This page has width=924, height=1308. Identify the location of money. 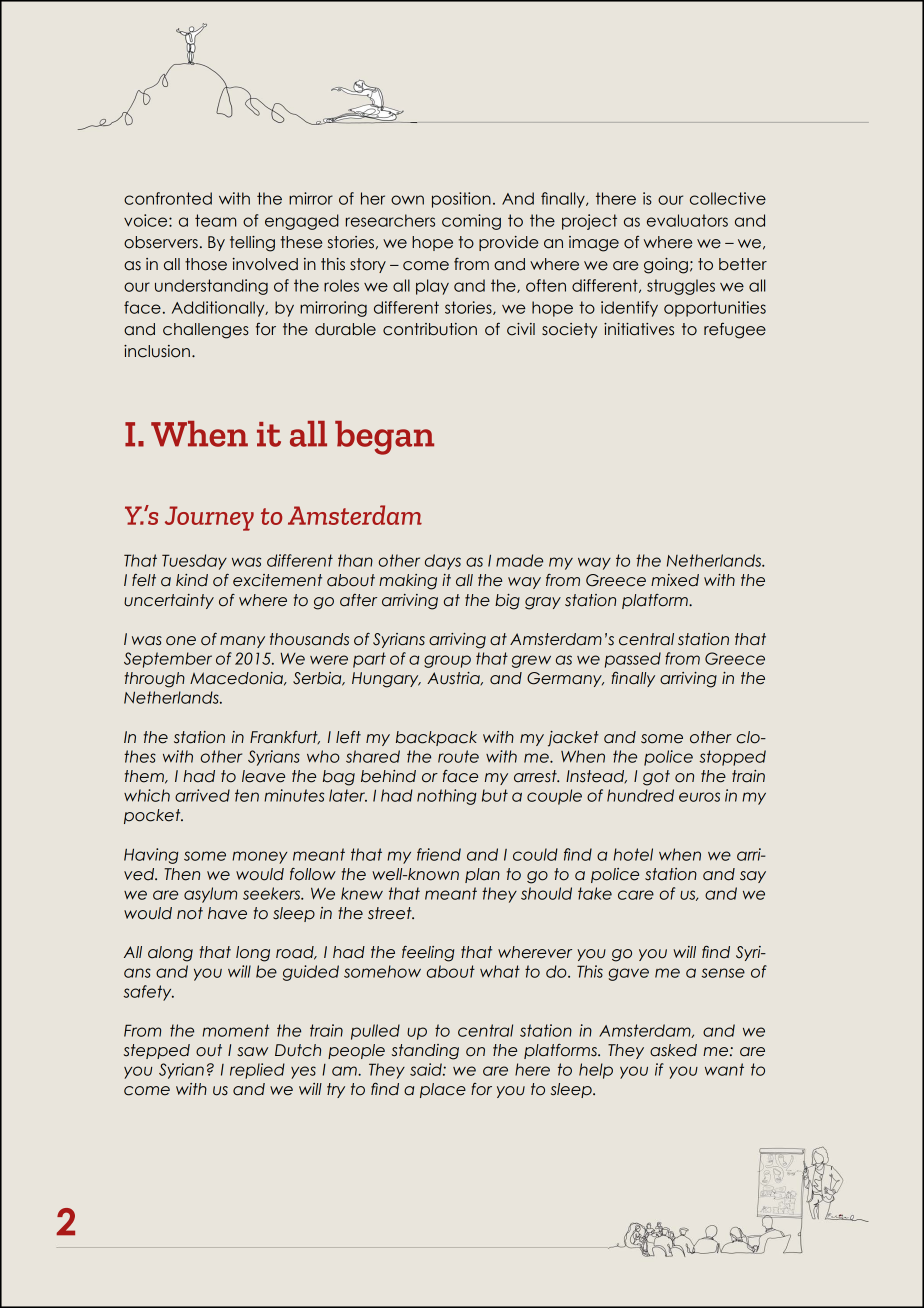
(259, 857).
